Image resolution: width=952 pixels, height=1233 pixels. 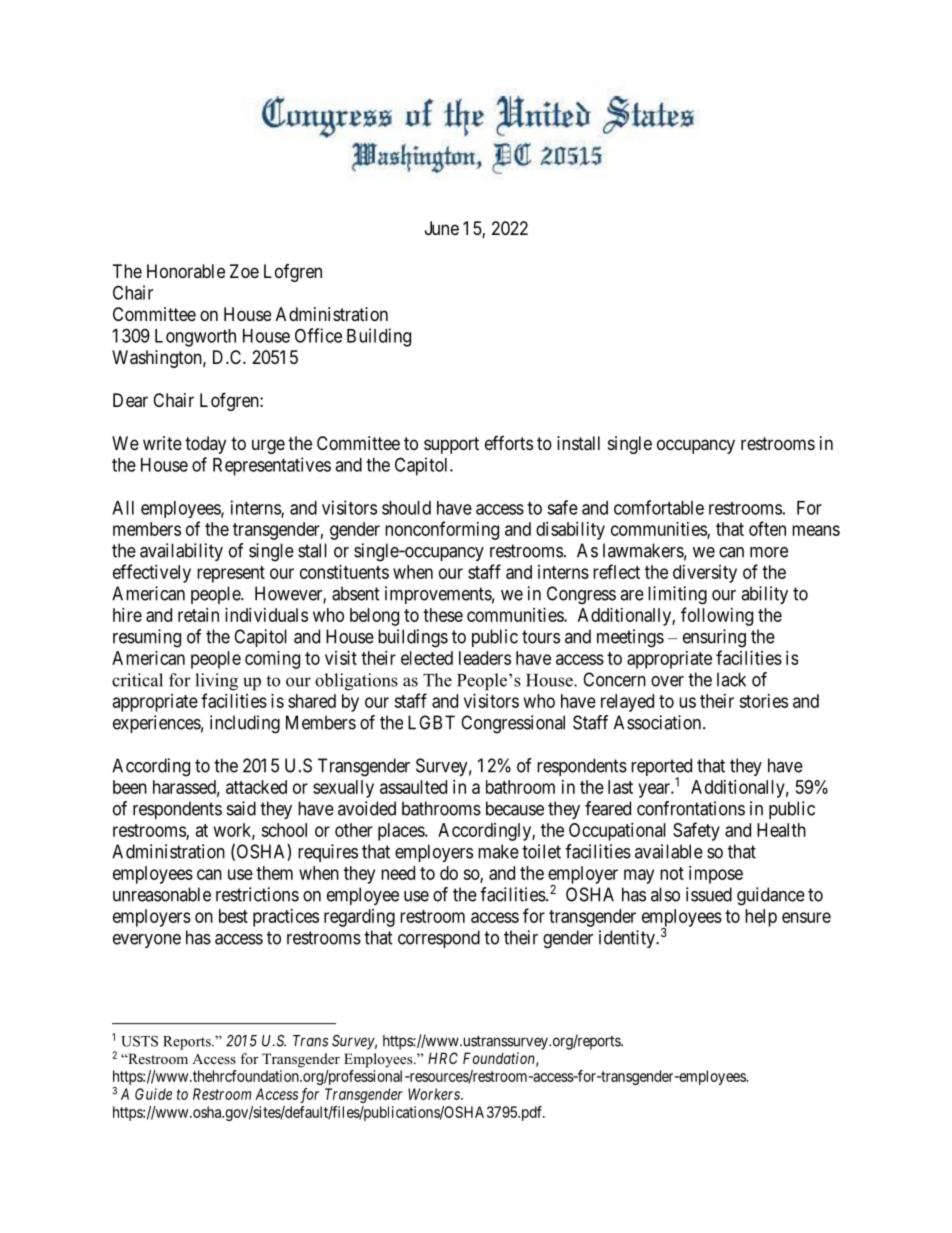 What do you see at coordinates (442, 530) in the document?
I see `nonconforming` at bounding box center [442, 530].
